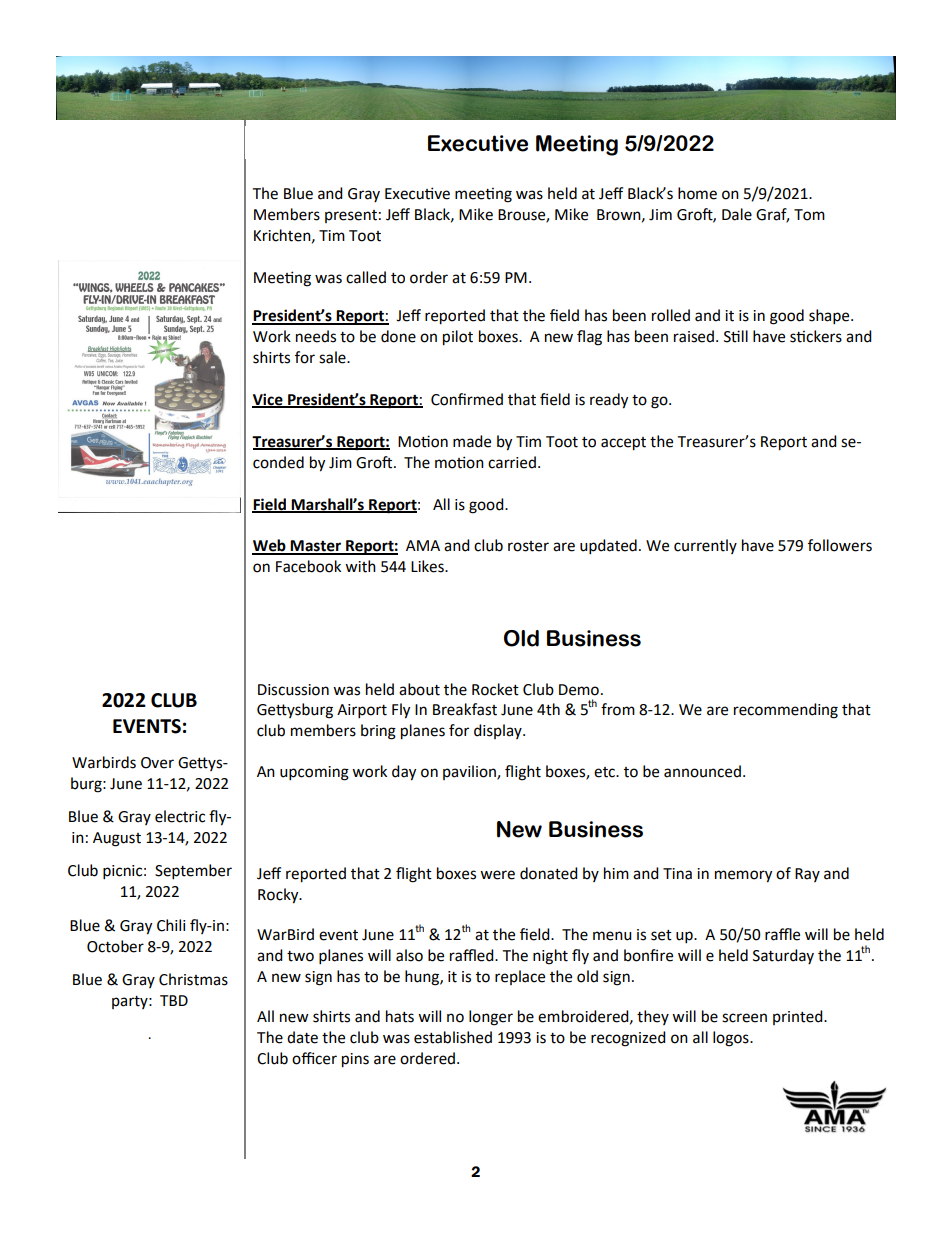 The height and width of the document is (1233, 952). Describe the element at coordinates (736, 336) in the document. I see `Still` at that location.
